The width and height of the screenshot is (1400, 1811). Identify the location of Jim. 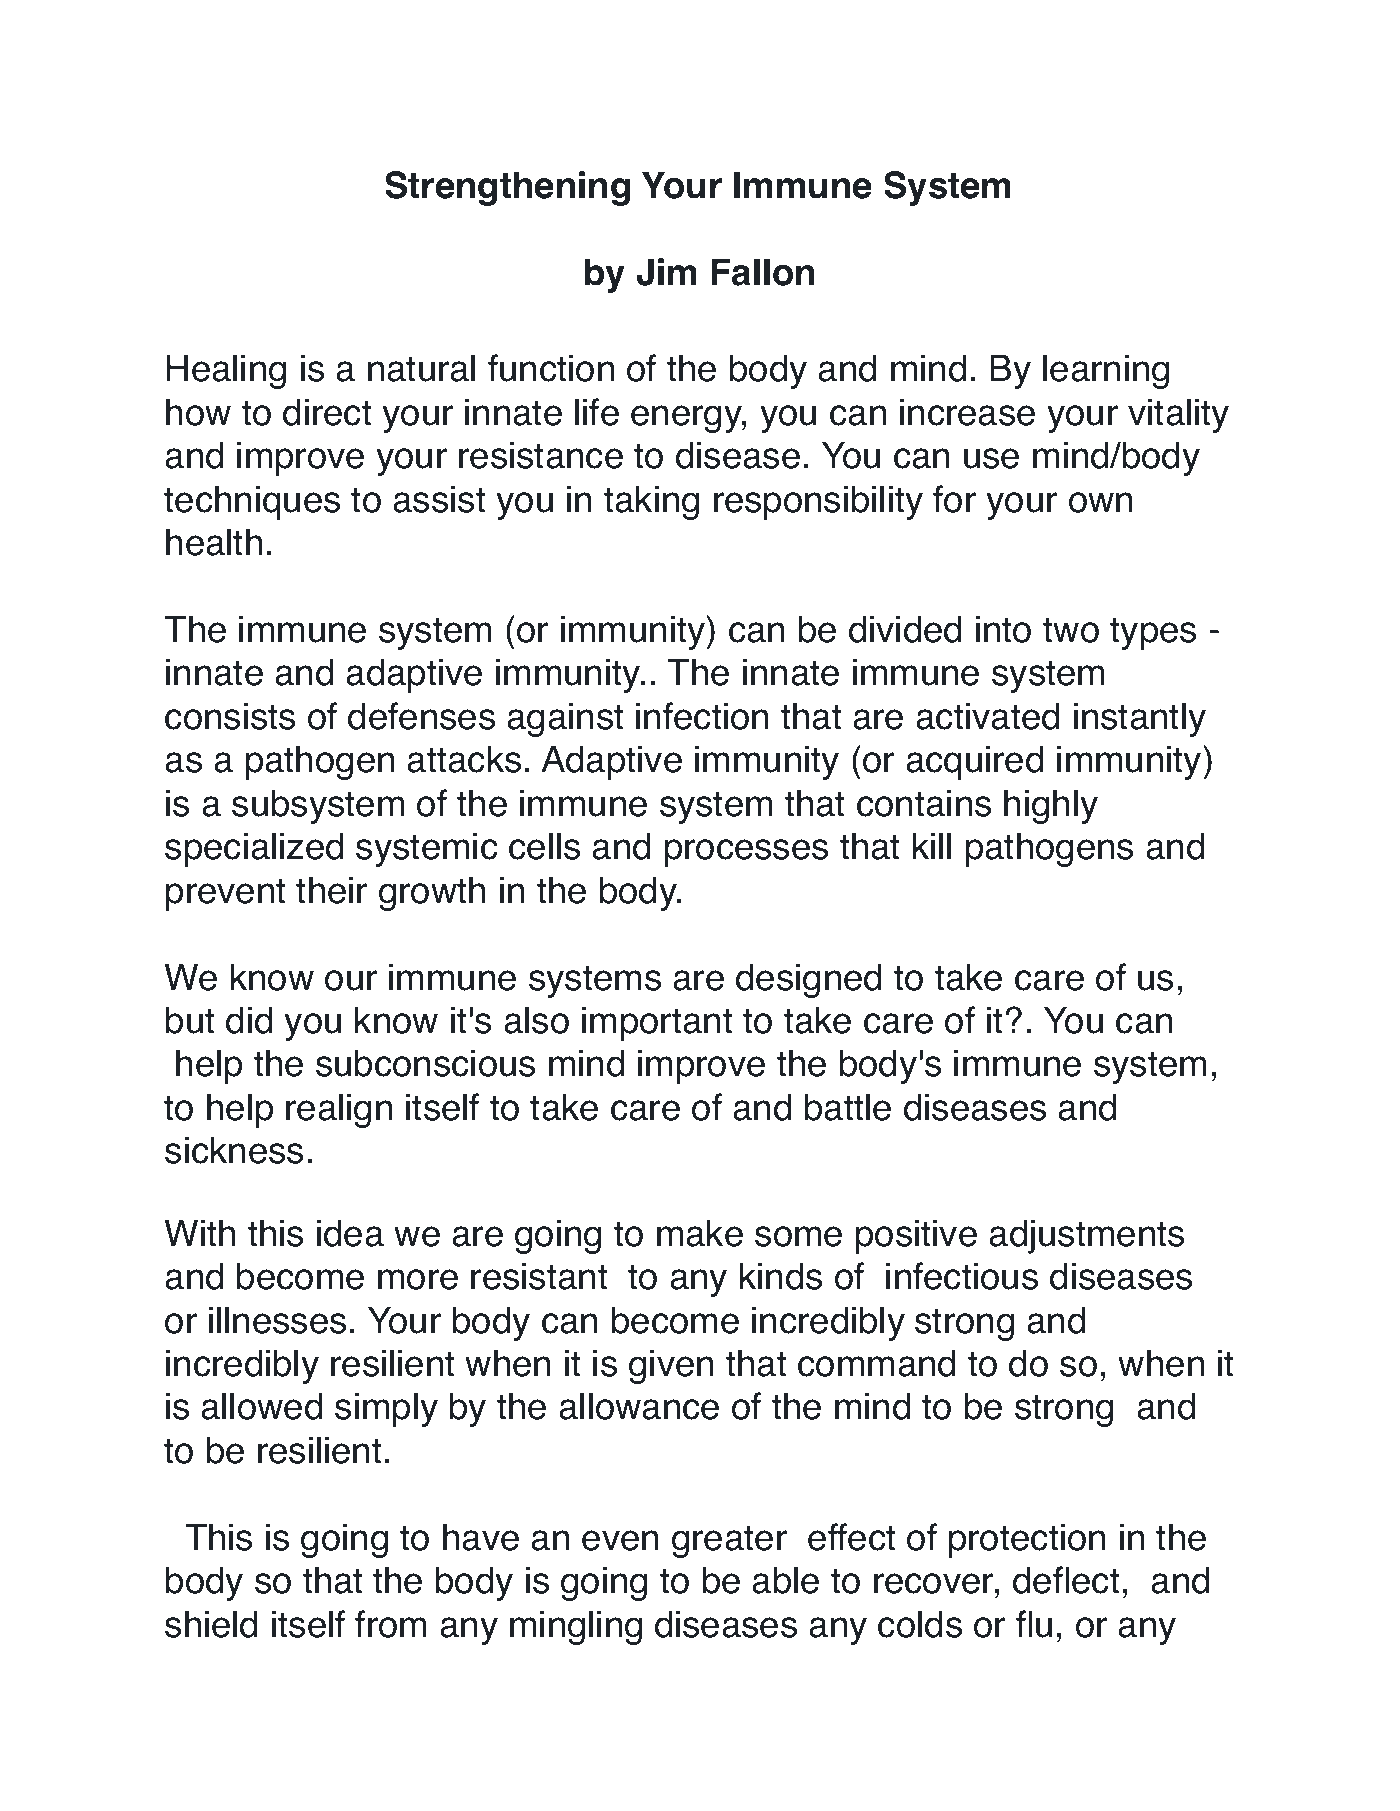
(667, 272).
